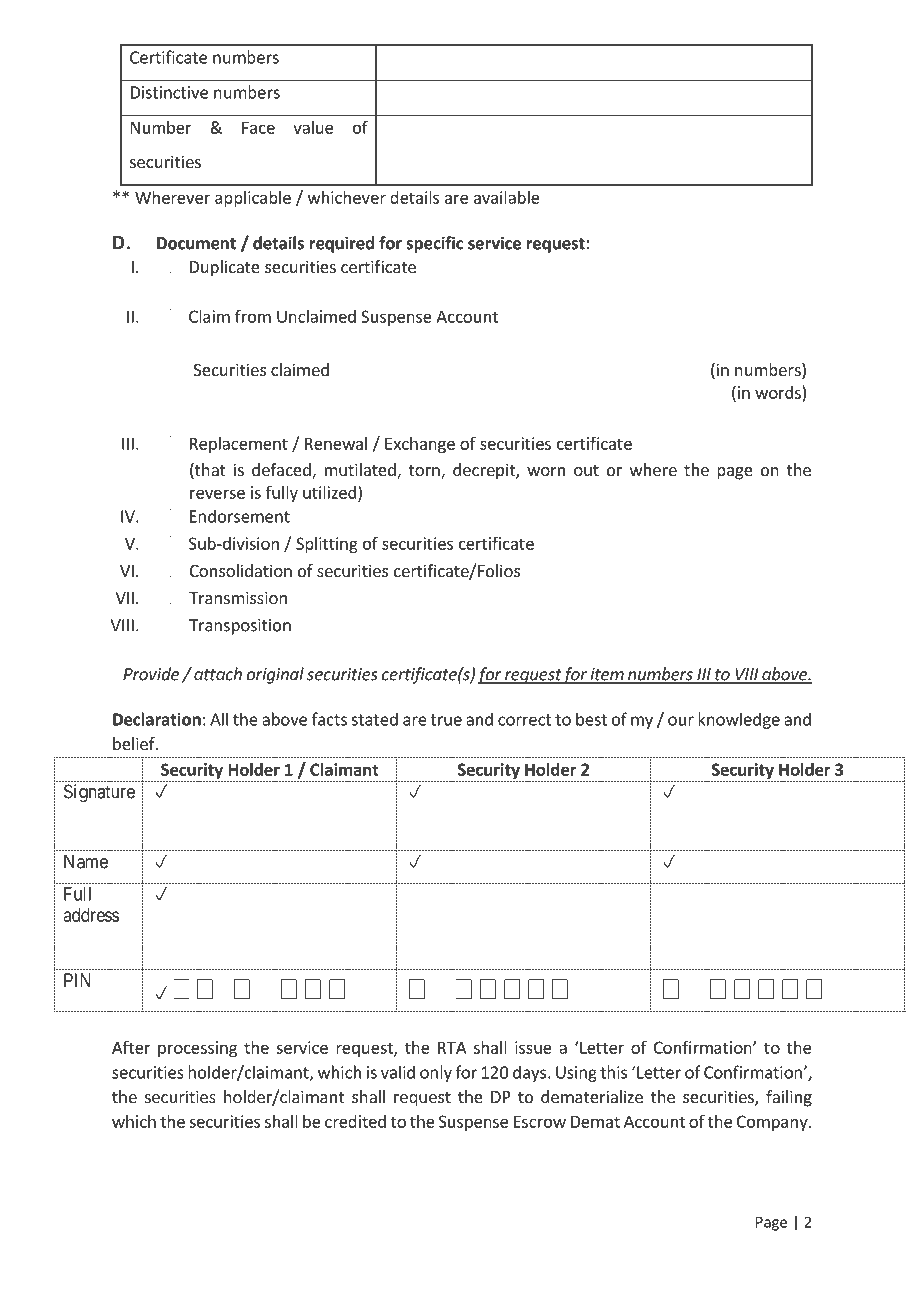 Image resolution: width=924 pixels, height=1308 pixels. Describe the element at coordinates (327, 545) in the image. I see `Splitting` at that location.
